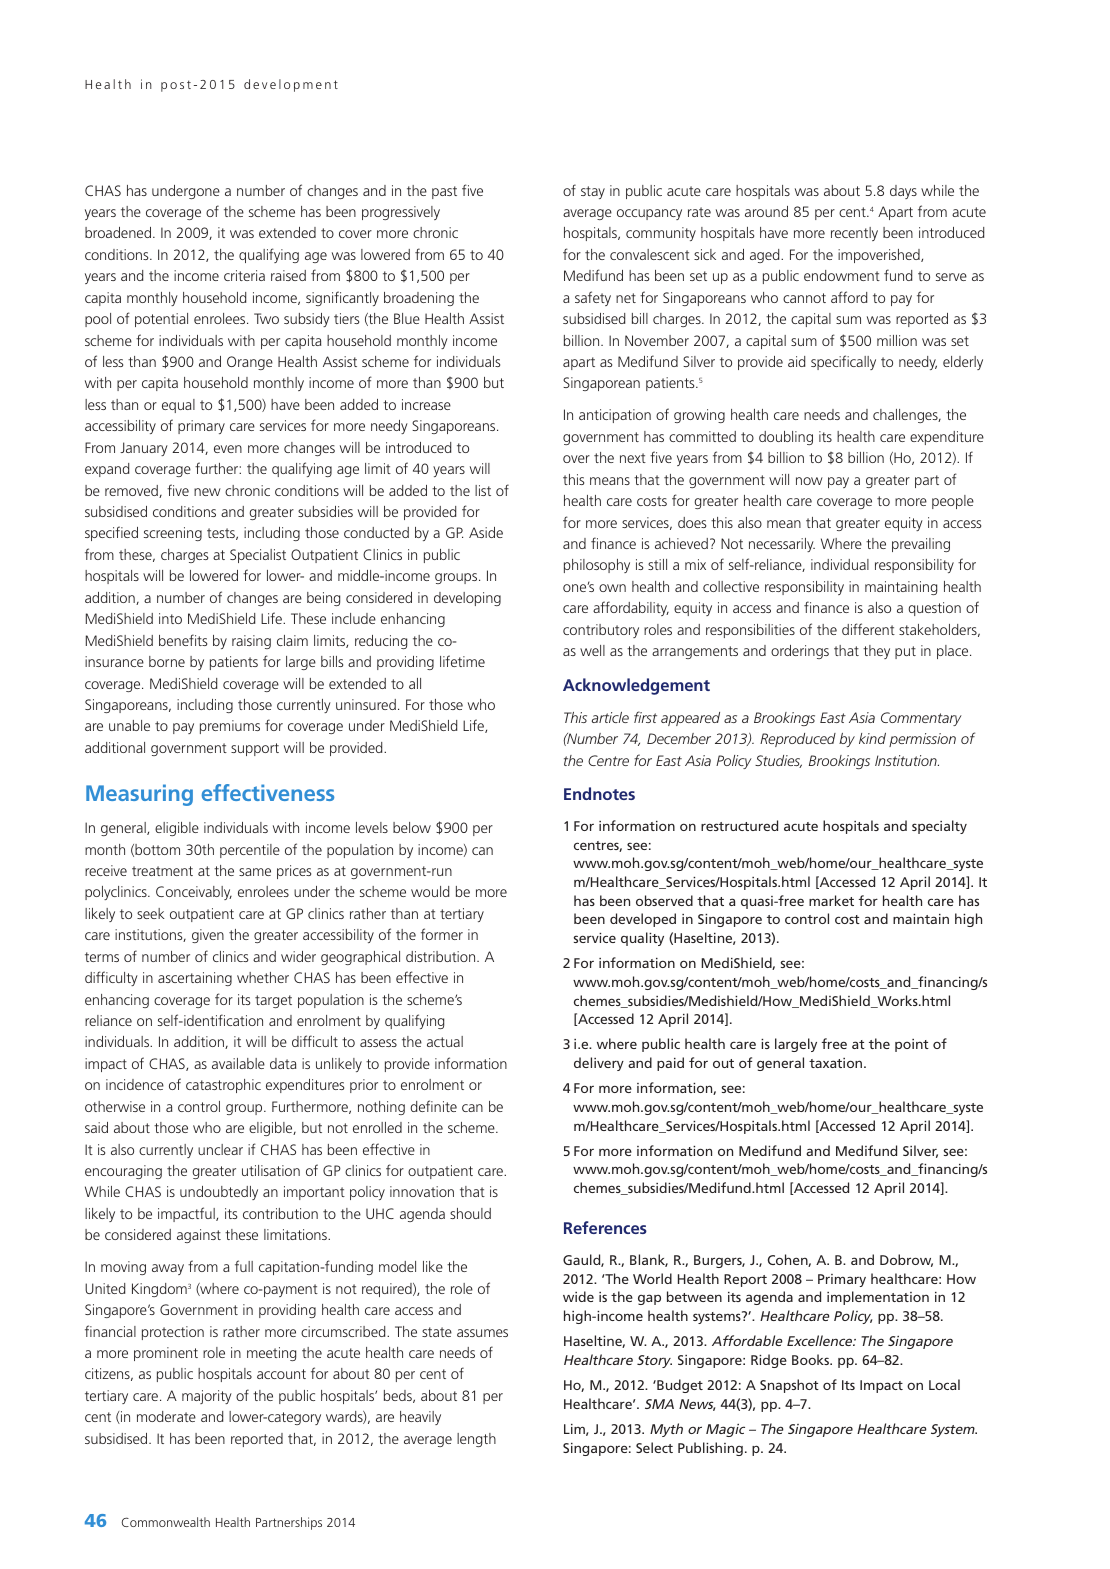  I want to click on market, so click(831, 900).
